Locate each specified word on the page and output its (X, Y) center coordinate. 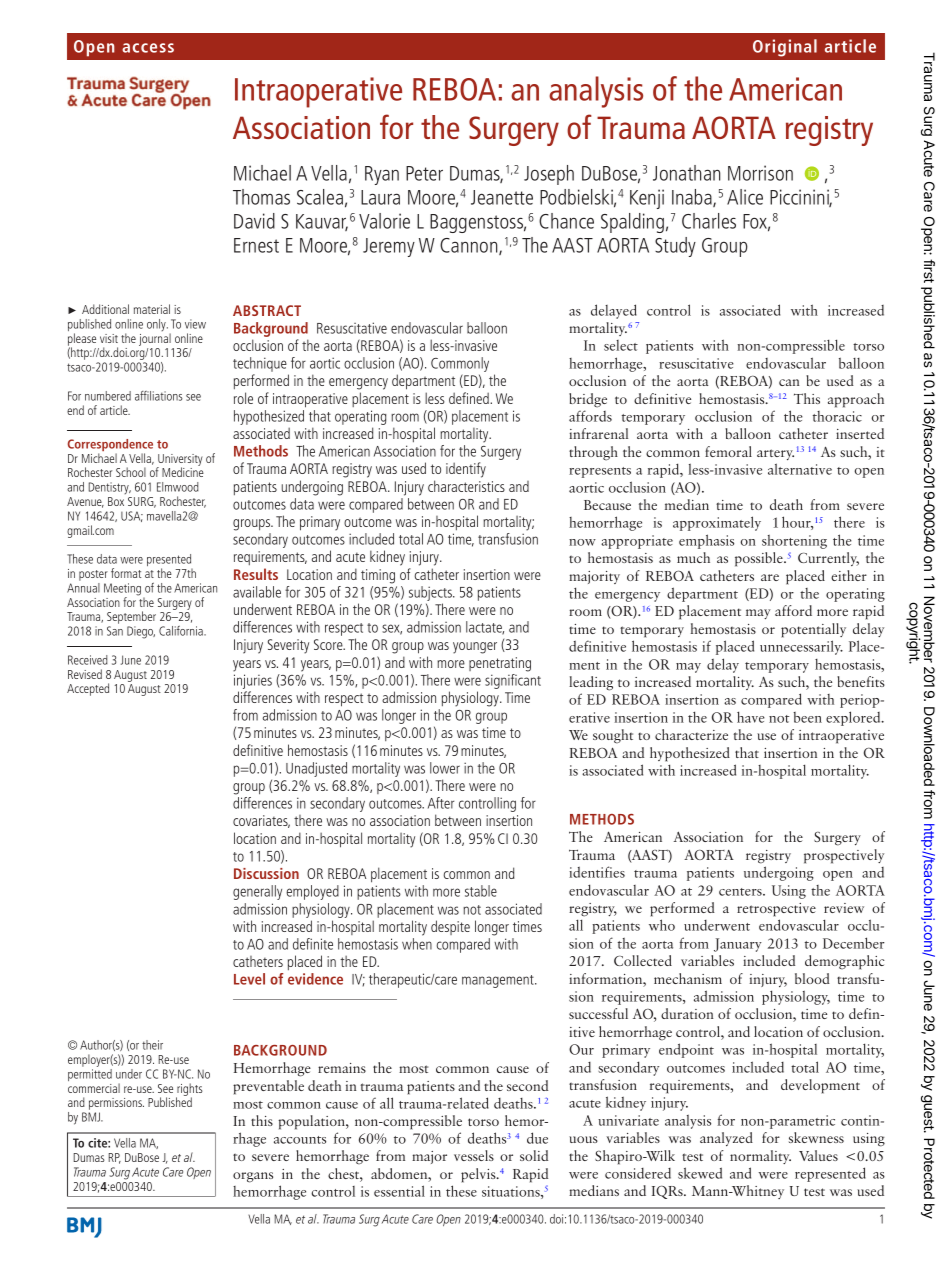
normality (760, 1157)
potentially (813, 630)
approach (856, 400)
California (182, 631)
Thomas (261, 197)
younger (475, 648)
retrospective (776, 910)
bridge (588, 400)
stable (481, 891)
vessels (474, 1155)
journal (155, 339)
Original (785, 48)
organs (253, 1177)
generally (257, 892)
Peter (424, 173)
